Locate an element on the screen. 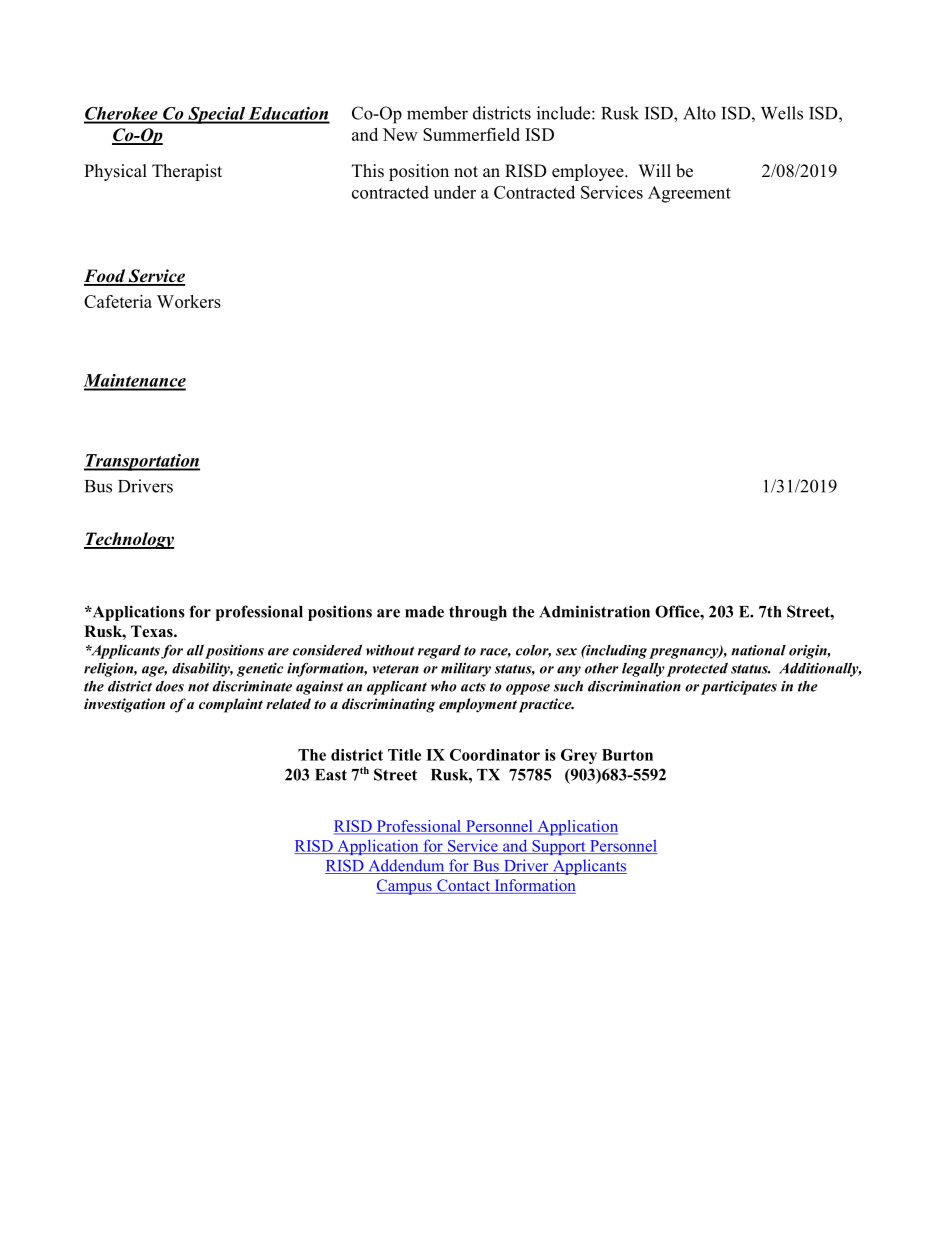 The image size is (952, 1233). Addendum is located at coordinates (406, 866).
